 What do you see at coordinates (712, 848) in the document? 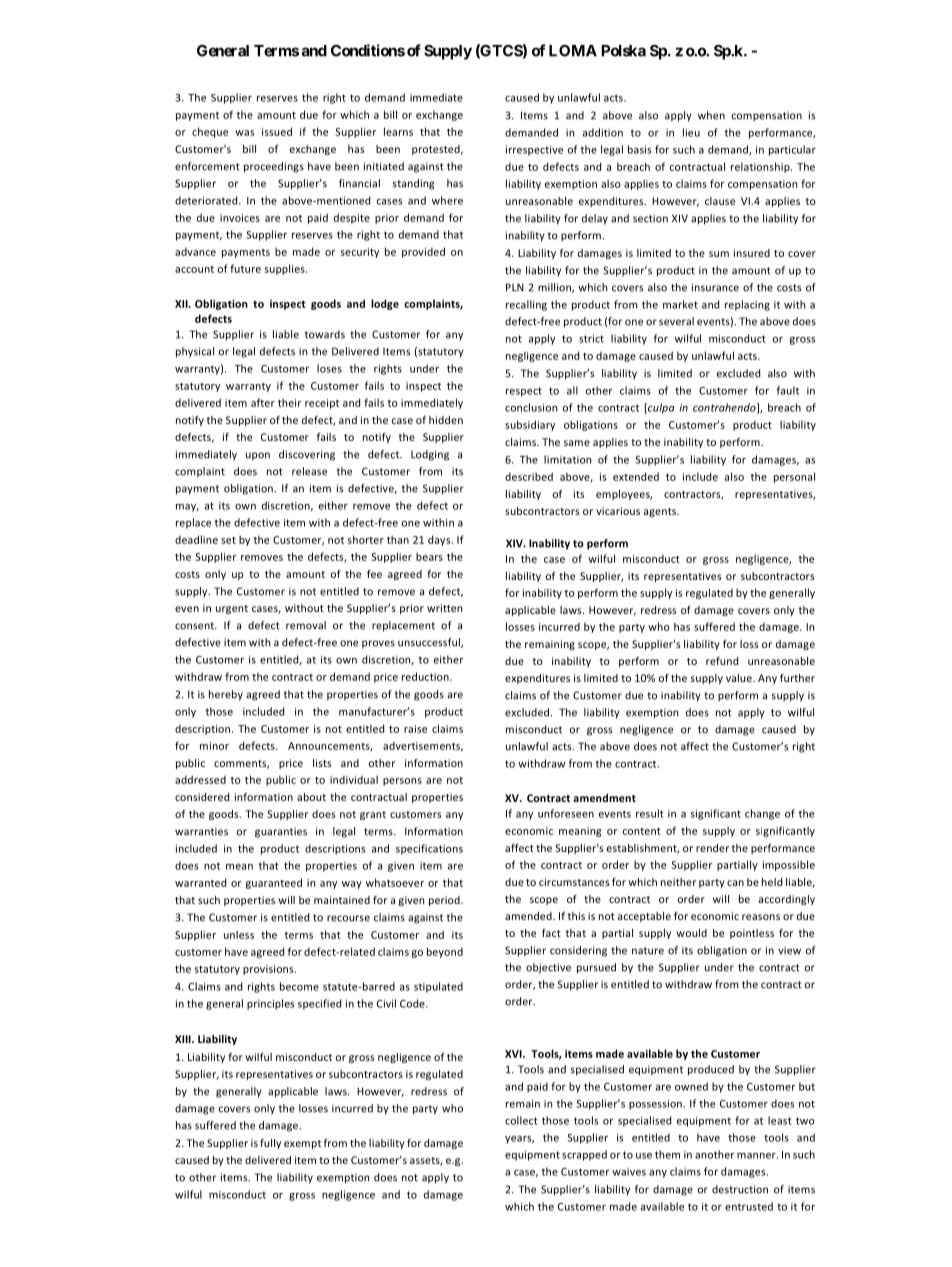
I see `render` at bounding box center [712, 848].
